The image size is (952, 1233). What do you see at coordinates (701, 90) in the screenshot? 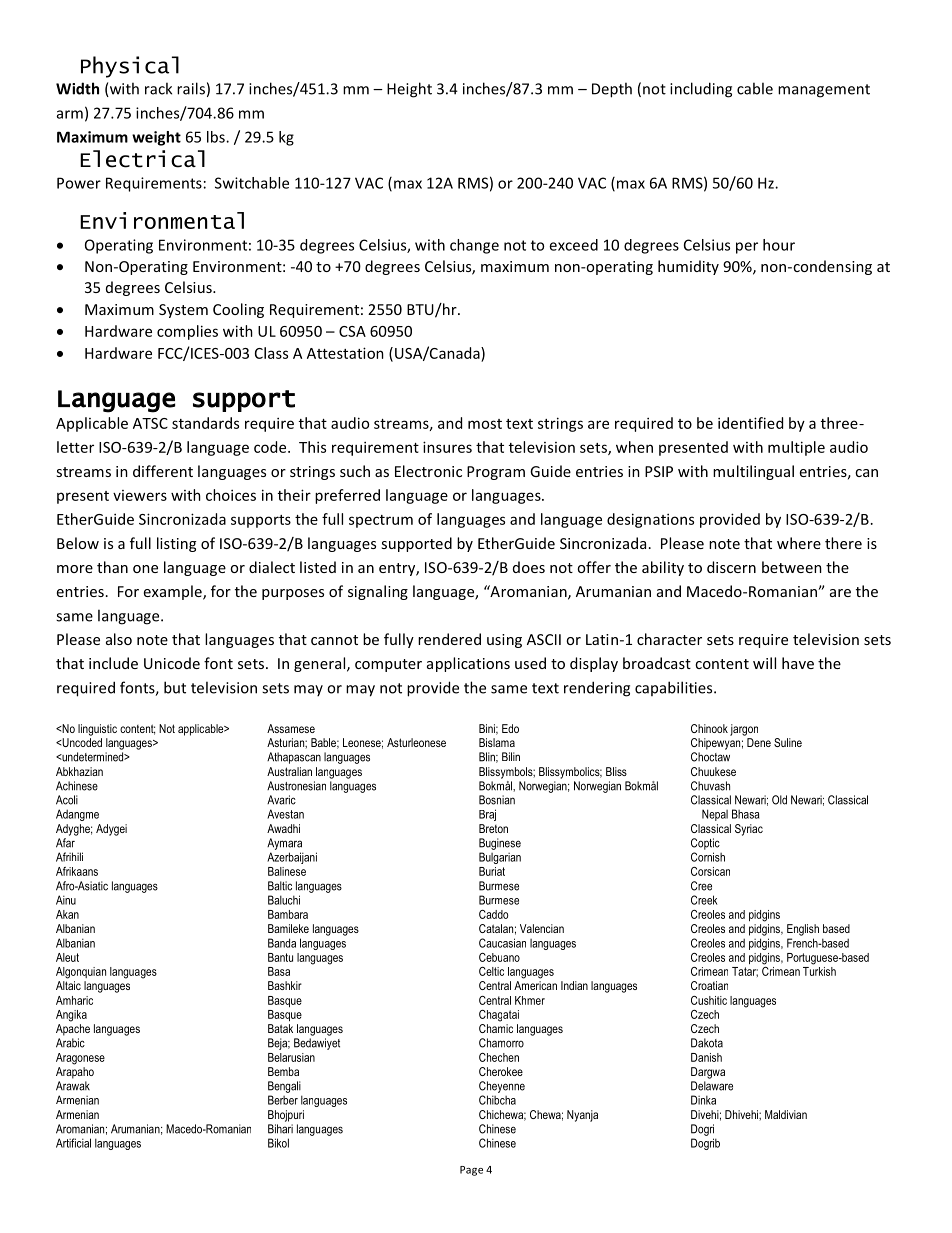
I see `including` at bounding box center [701, 90].
